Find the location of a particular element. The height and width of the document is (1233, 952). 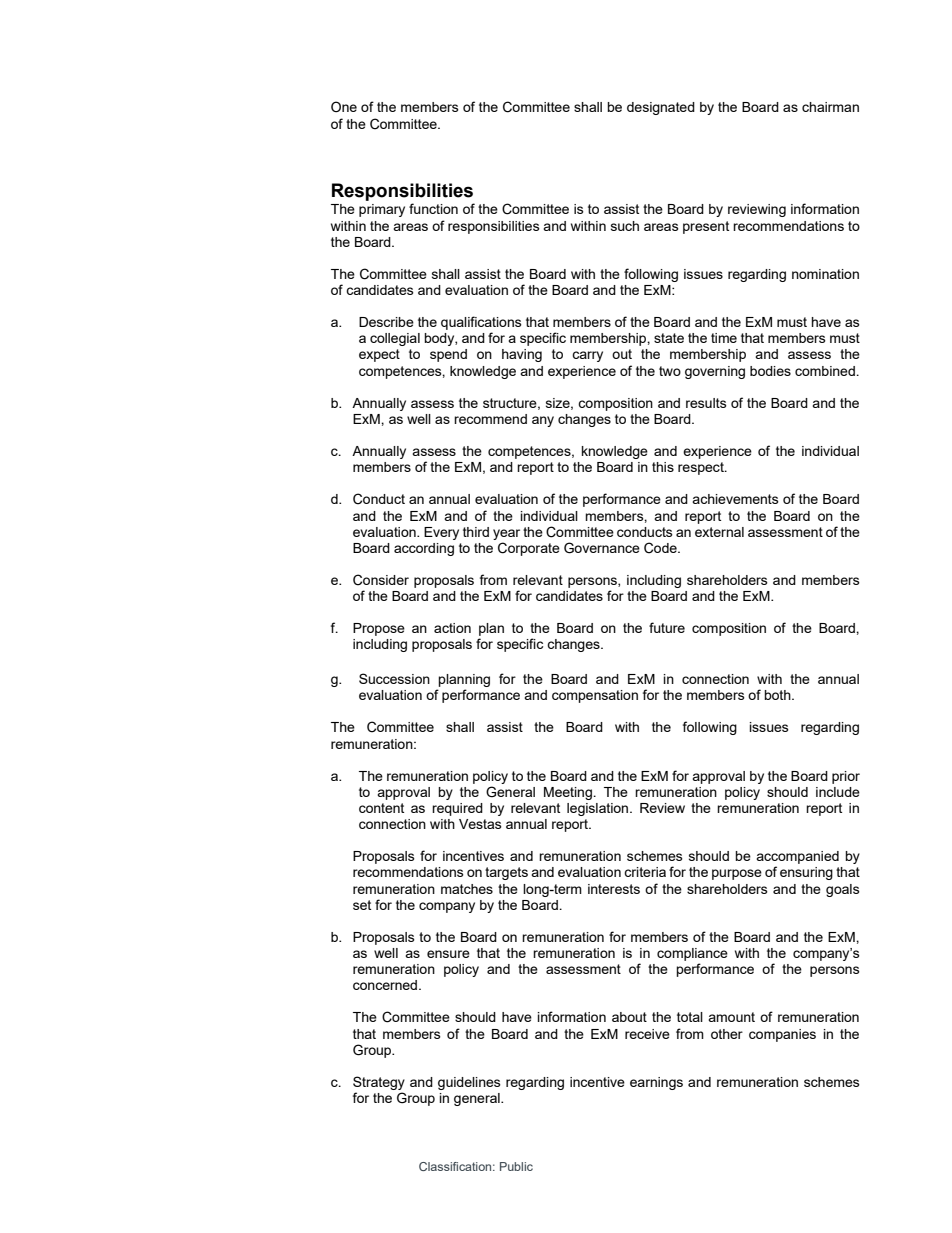

chairman is located at coordinates (830, 107).
